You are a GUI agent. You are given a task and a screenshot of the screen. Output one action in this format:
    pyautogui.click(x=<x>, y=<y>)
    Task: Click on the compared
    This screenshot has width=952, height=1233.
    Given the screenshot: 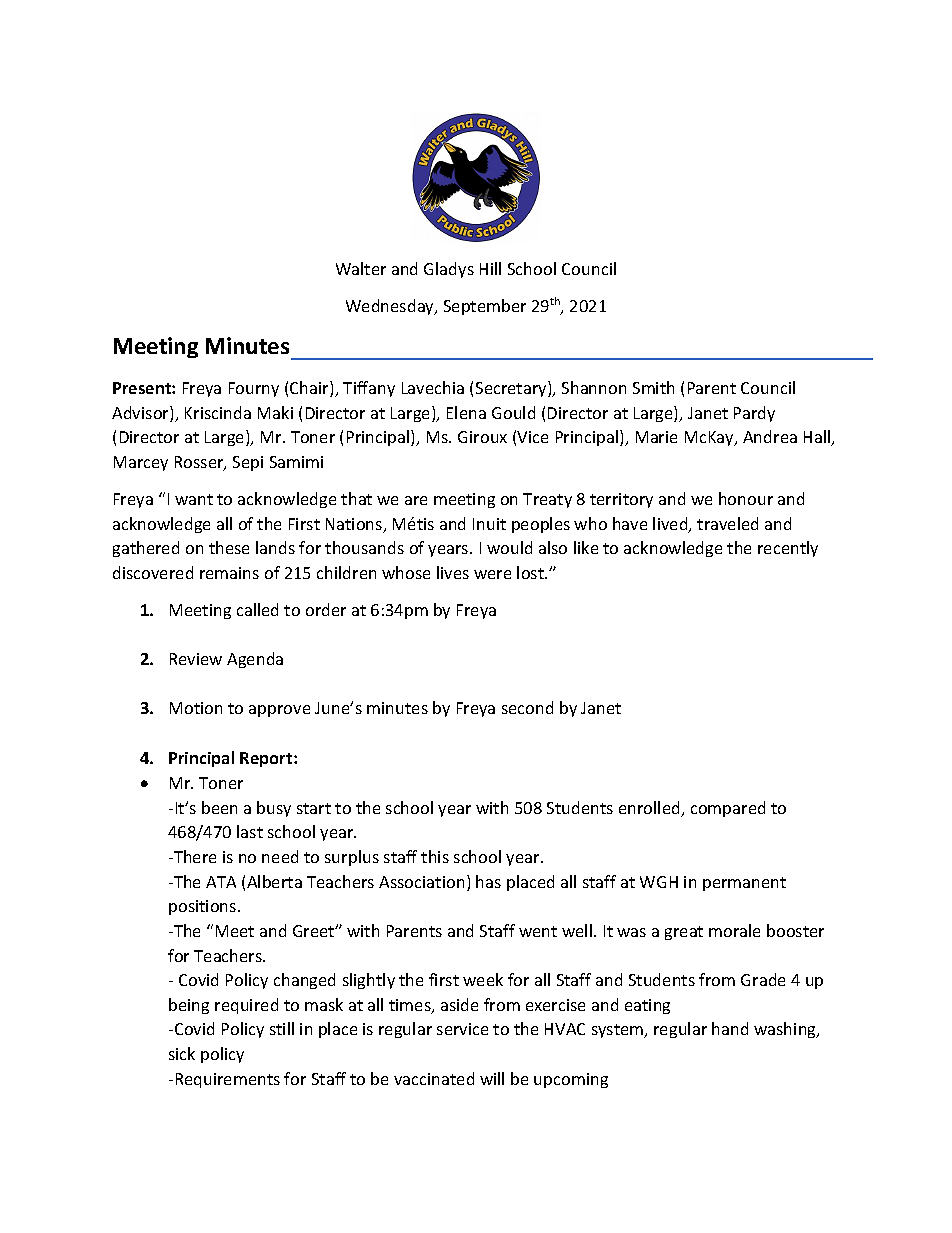 What is the action you would take?
    pyautogui.click(x=728, y=809)
